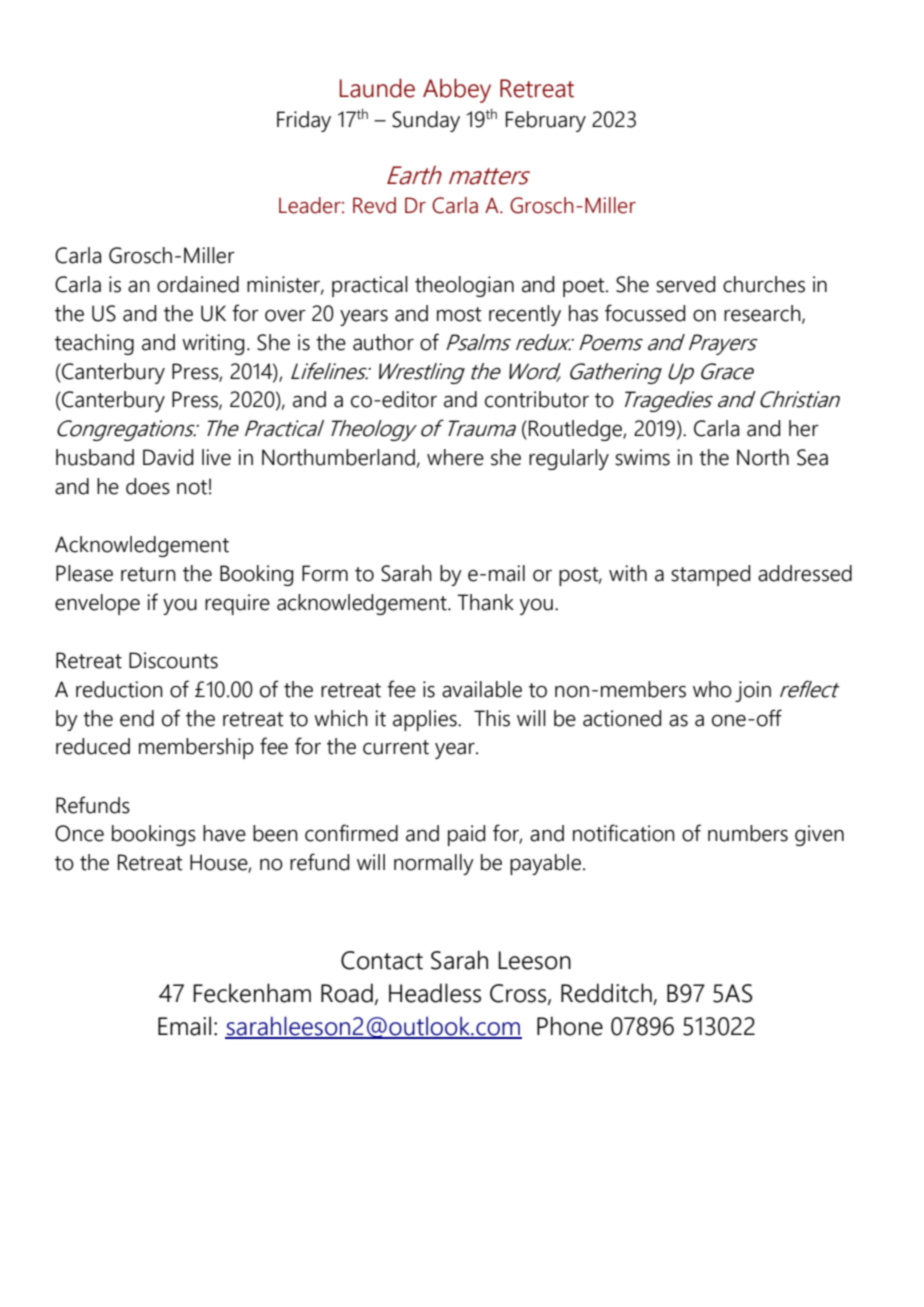  I want to click on where, so click(455, 457).
